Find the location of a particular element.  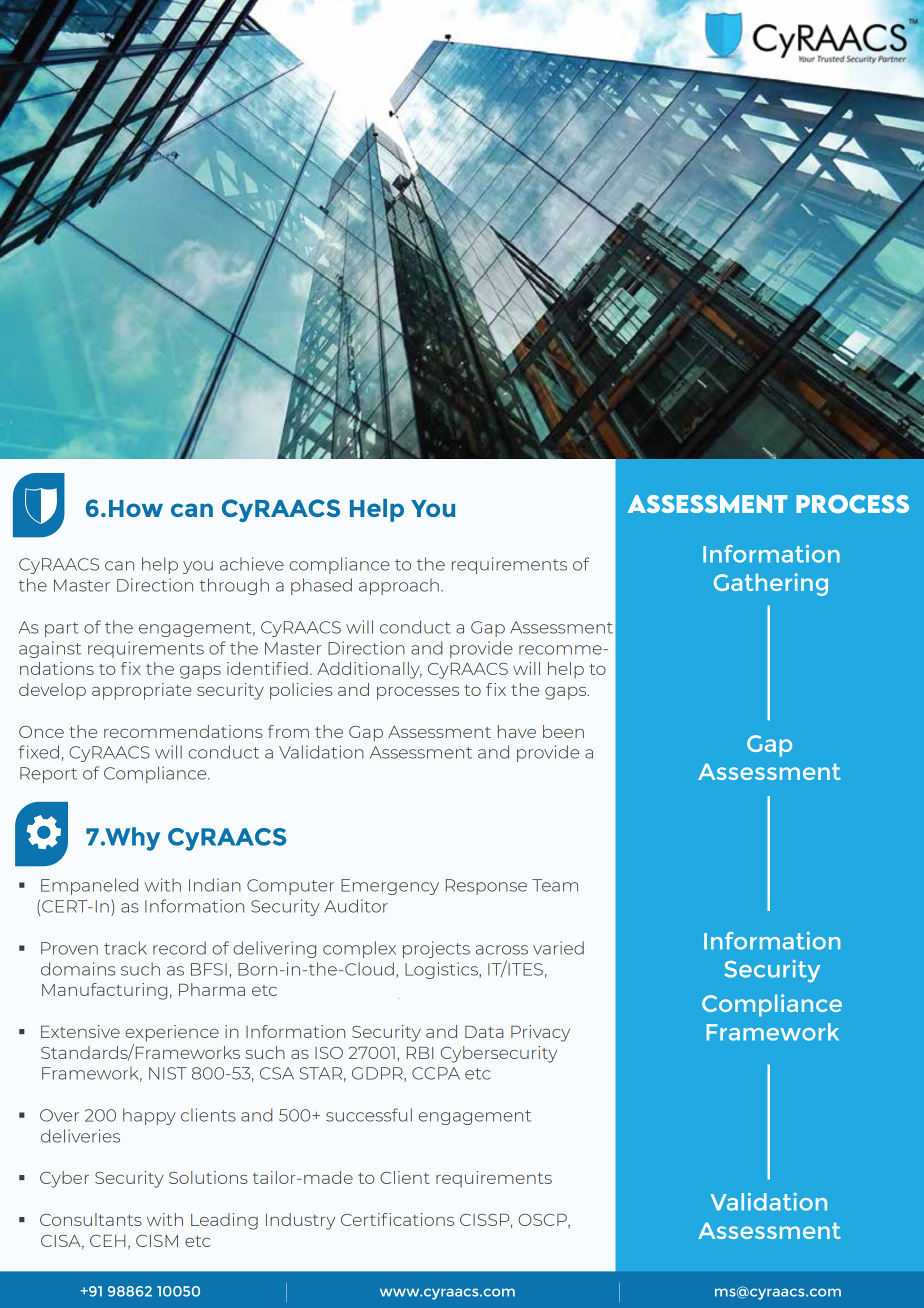

approach is located at coordinates (399, 586).
